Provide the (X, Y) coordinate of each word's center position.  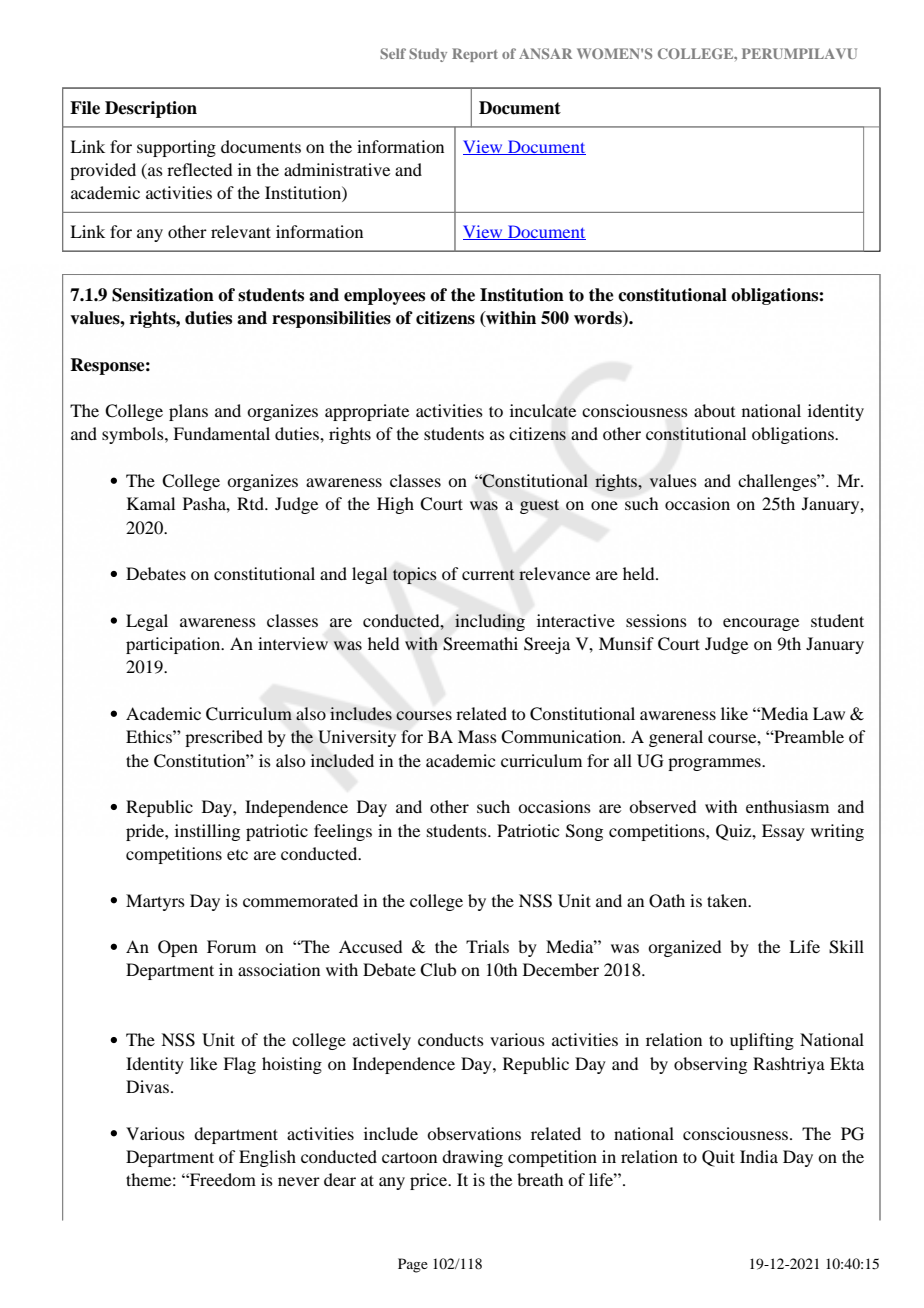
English (267, 1158)
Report (475, 55)
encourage (761, 624)
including (490, 622)
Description (151, 109)
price (430, 1181)
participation (174, 645)
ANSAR (545, 53)
